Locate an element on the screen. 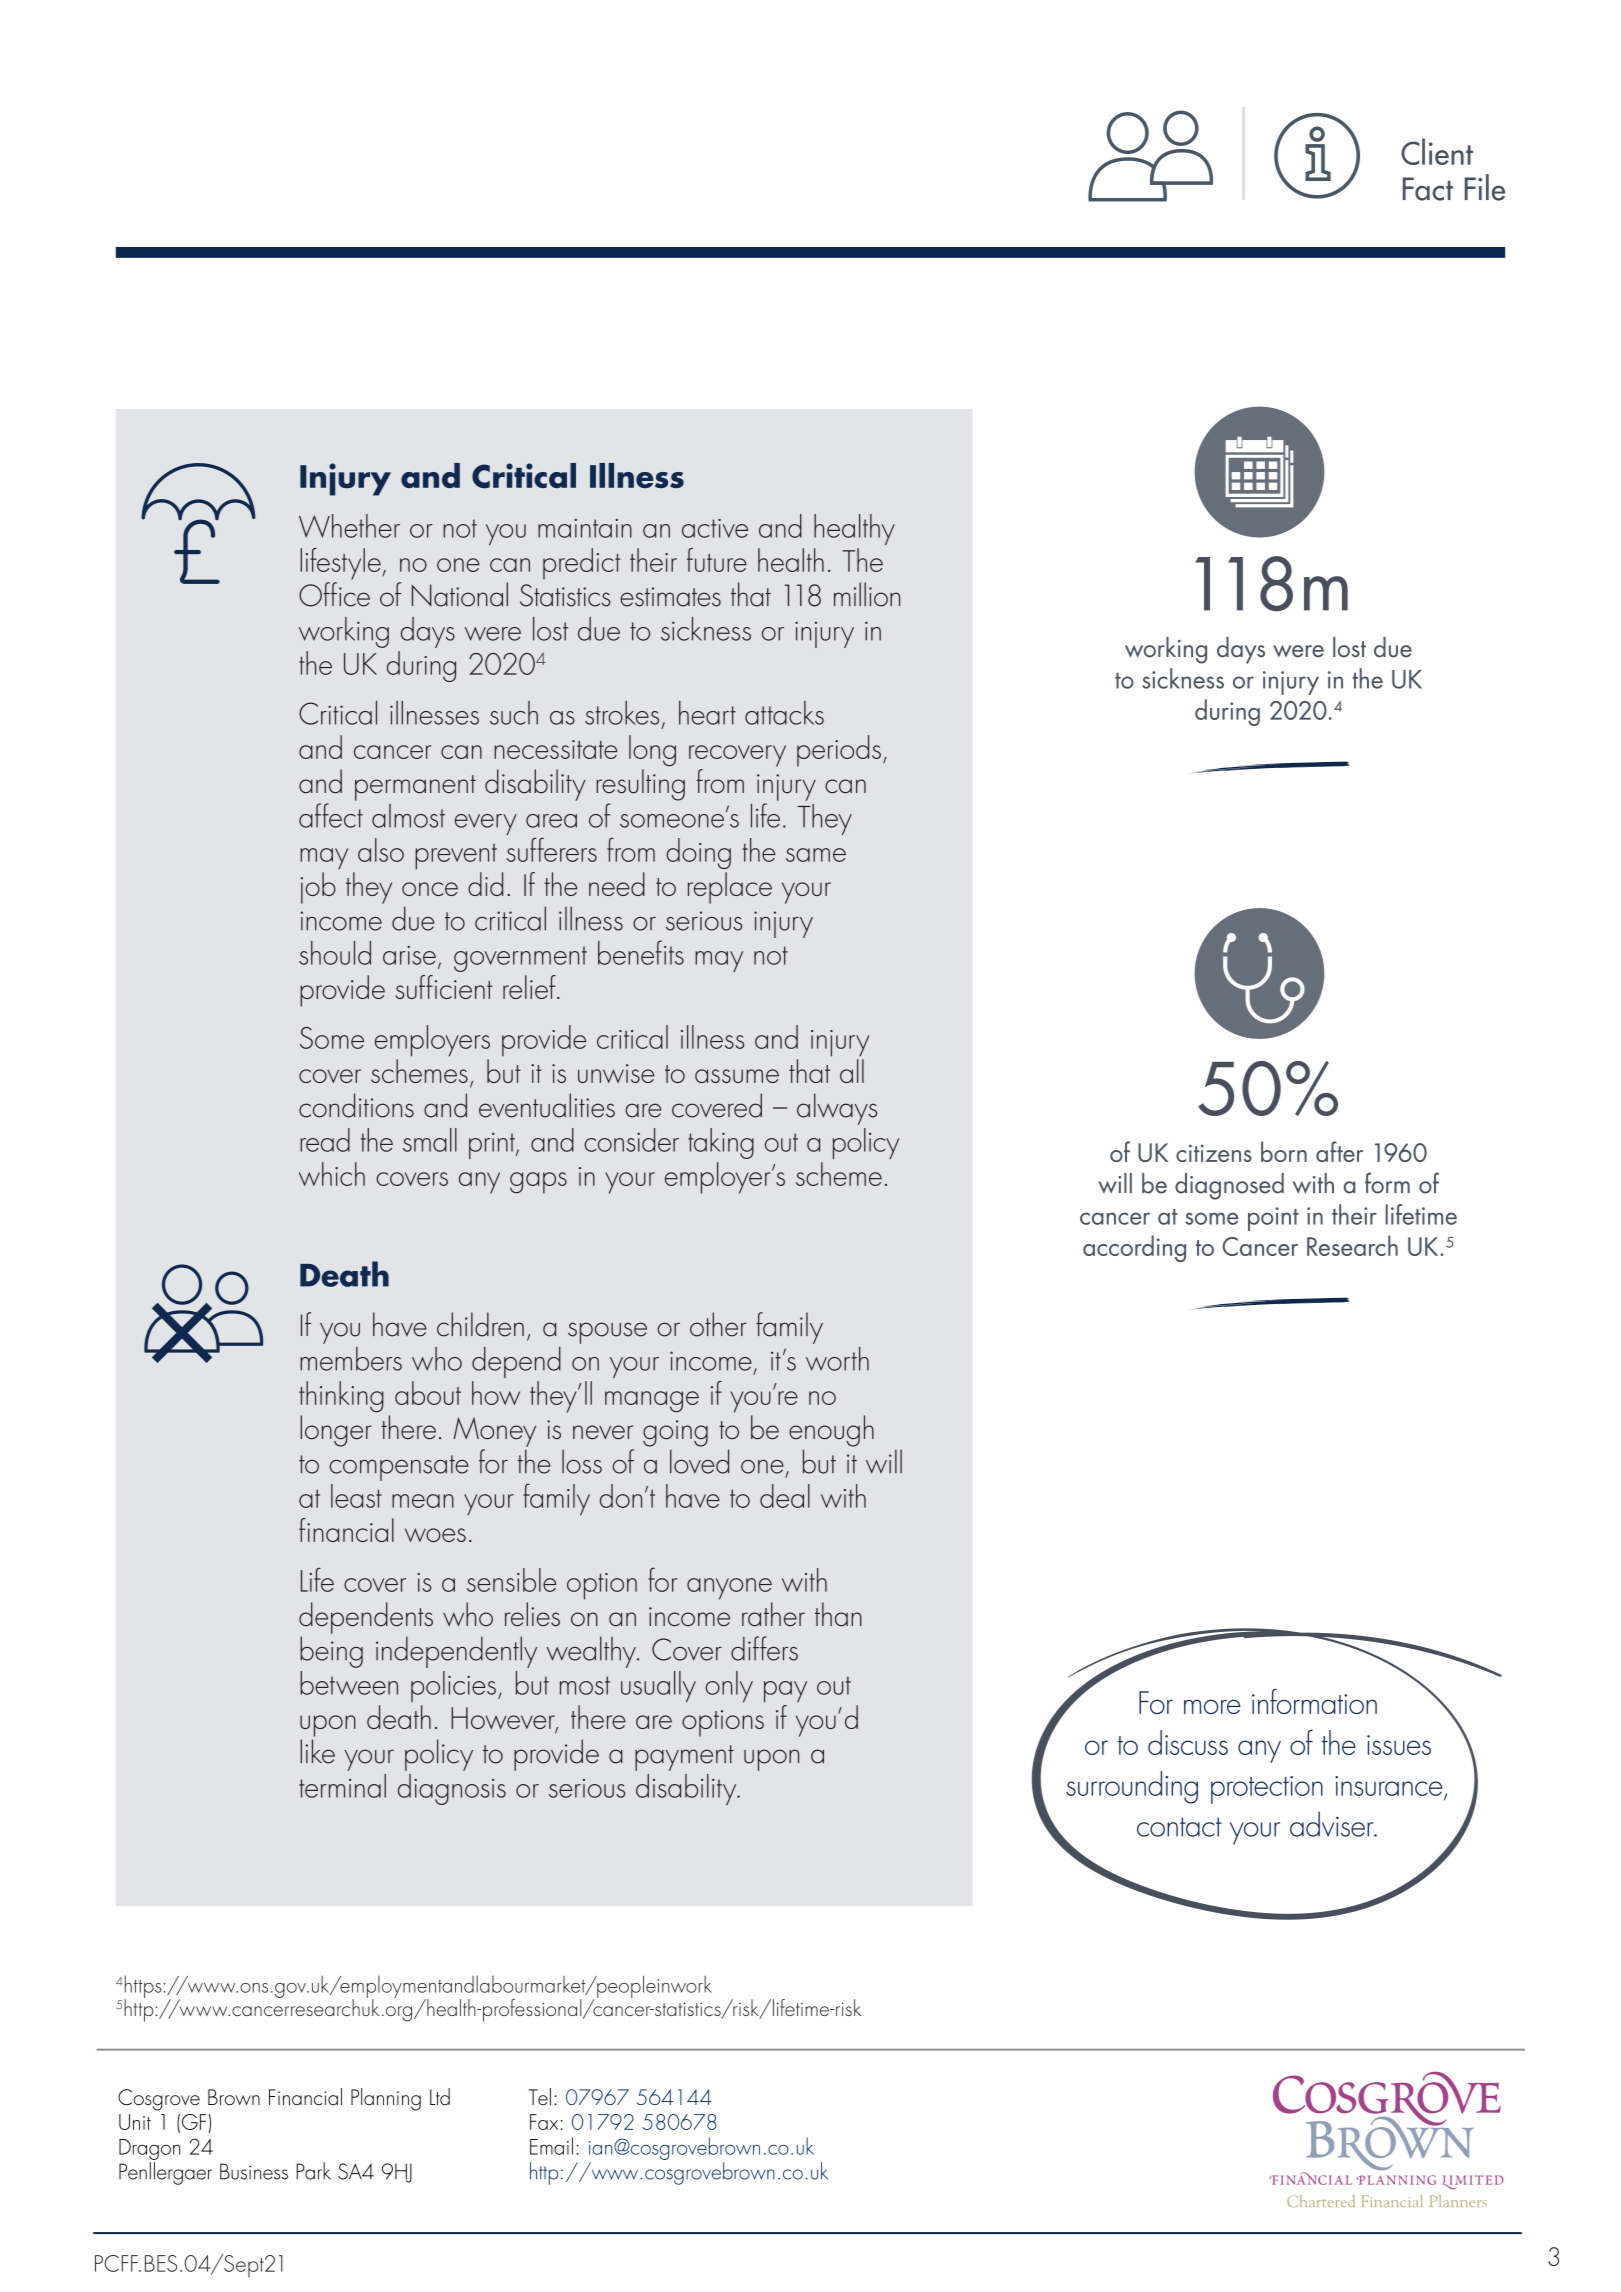 The image size is (1621, 2292). Whether is located at coordinates (349, 526).
